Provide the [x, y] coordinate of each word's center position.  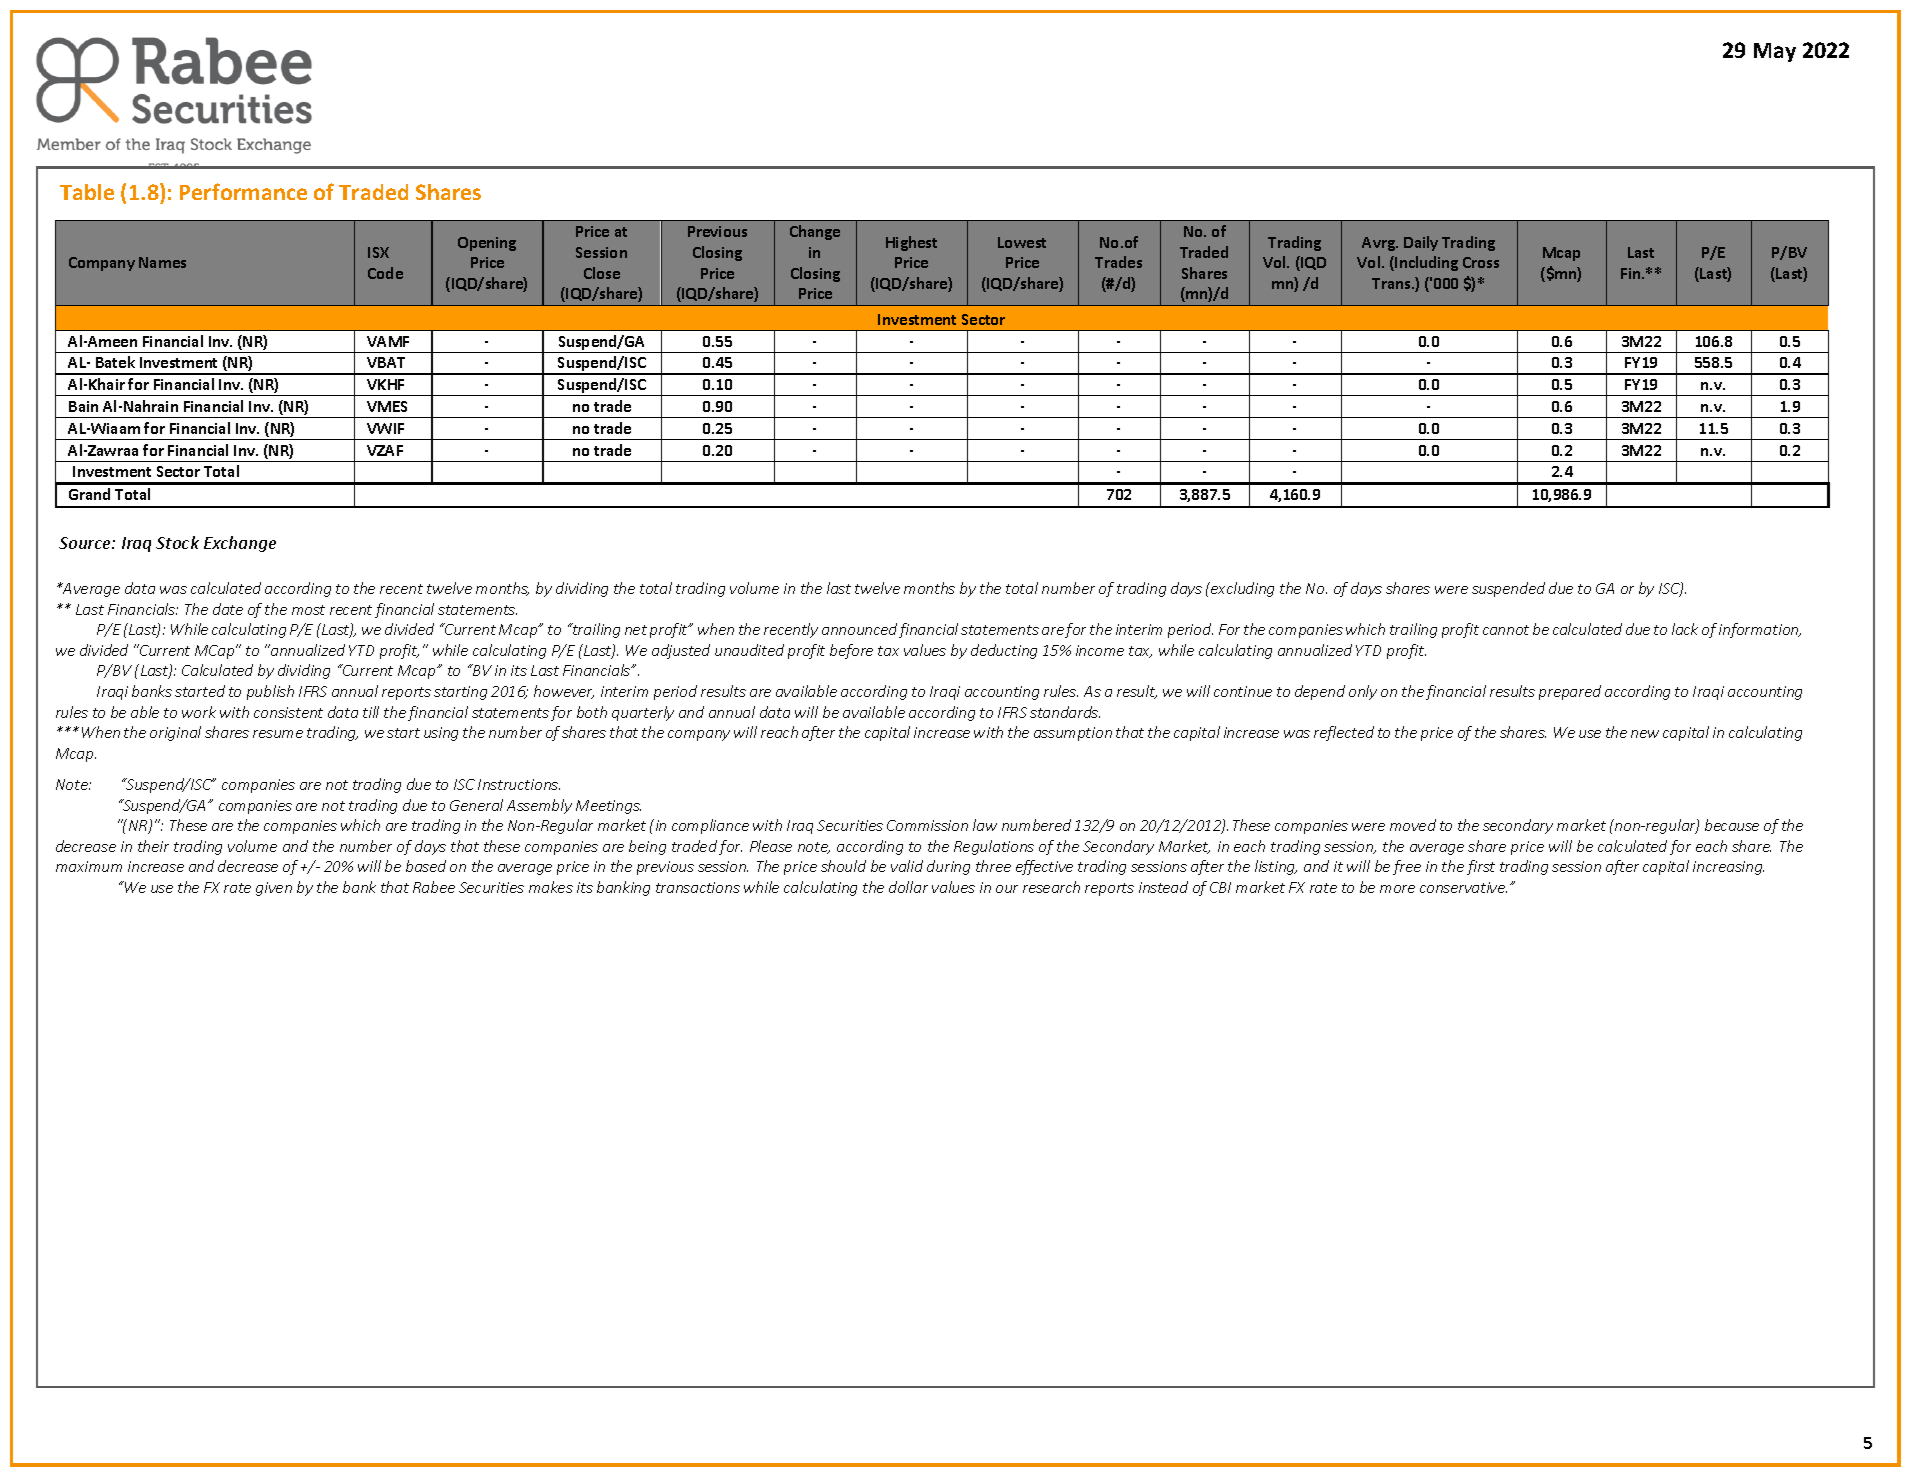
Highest [911, 243]
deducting [1004, 651]
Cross [1481, 262]
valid [907, 866]
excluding [1241, 589]
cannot [1506, 630]
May [1775, 52]
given [274, 889]
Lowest [1022, 242]
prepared [1570, 692]
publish [270, 692]
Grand [89, 494]
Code [385, 273]
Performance [243, 191]
